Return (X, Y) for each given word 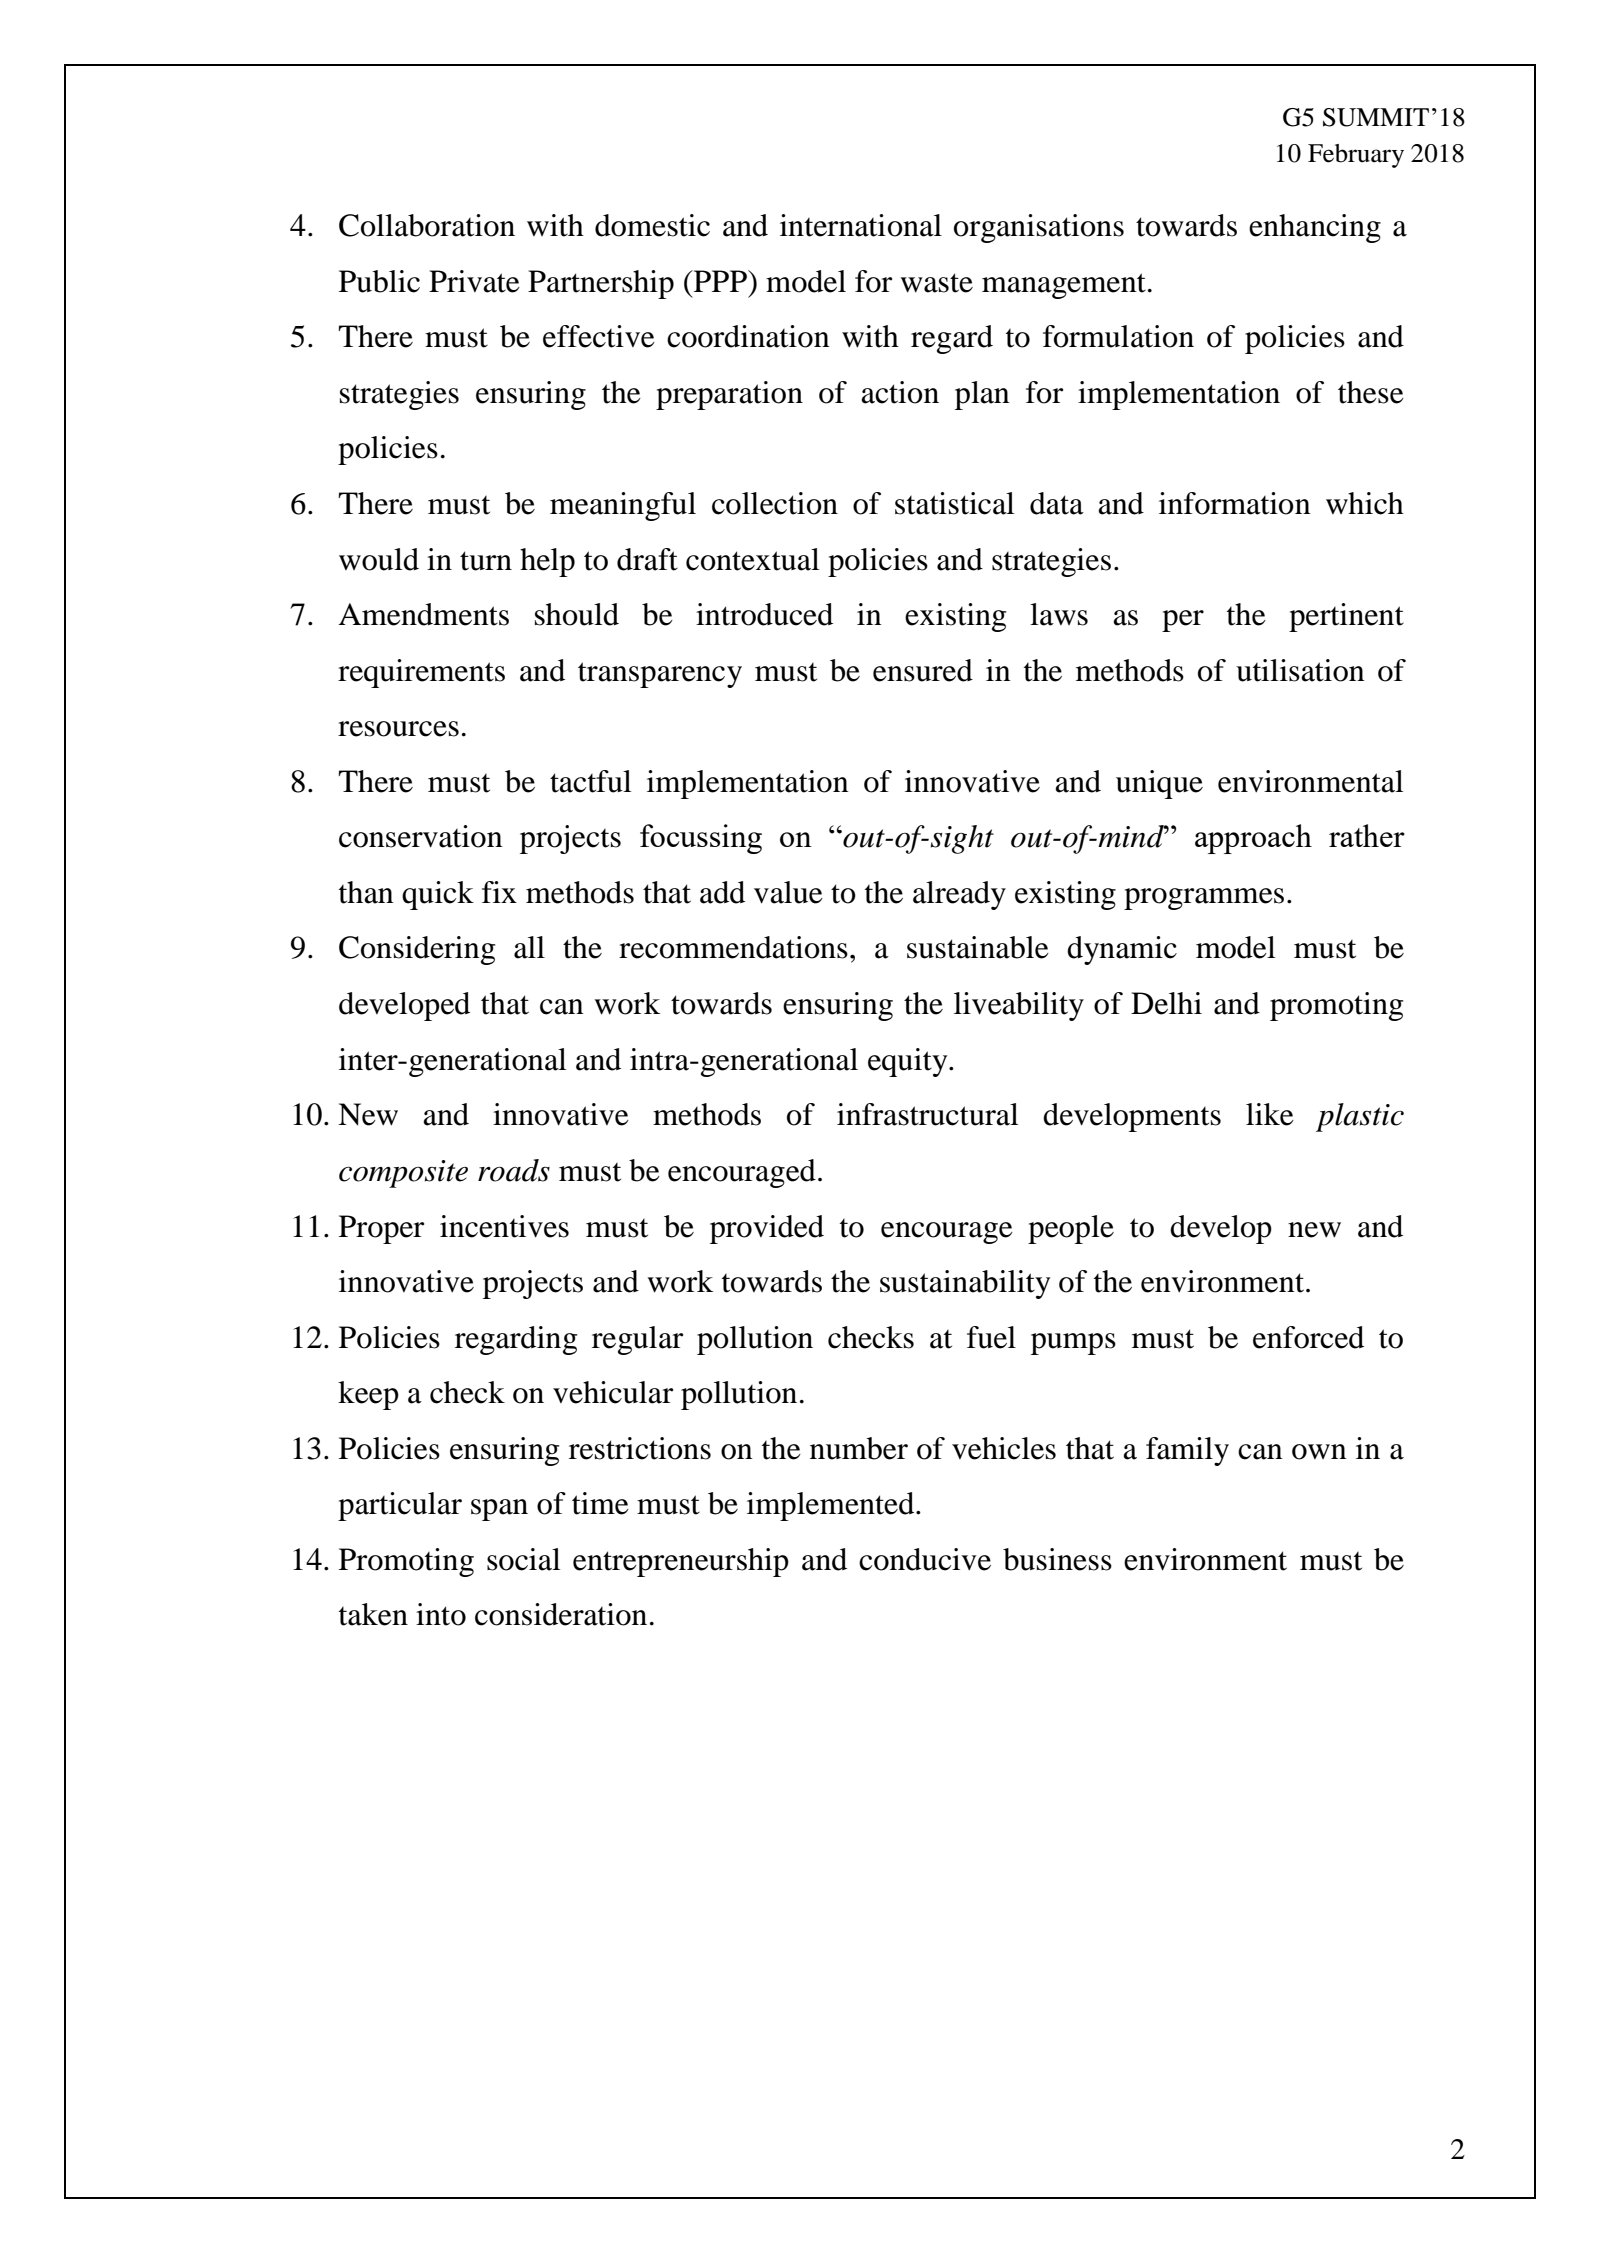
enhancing (1315, 228)
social (523, 1559)
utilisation (1300, 670)
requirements (421, 673)
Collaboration (427, 225)
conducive (925, 1559)
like (1270, 1114)
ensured (923, 670)
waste (936, 283)
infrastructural (927, 1114)
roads (514, 1170)
